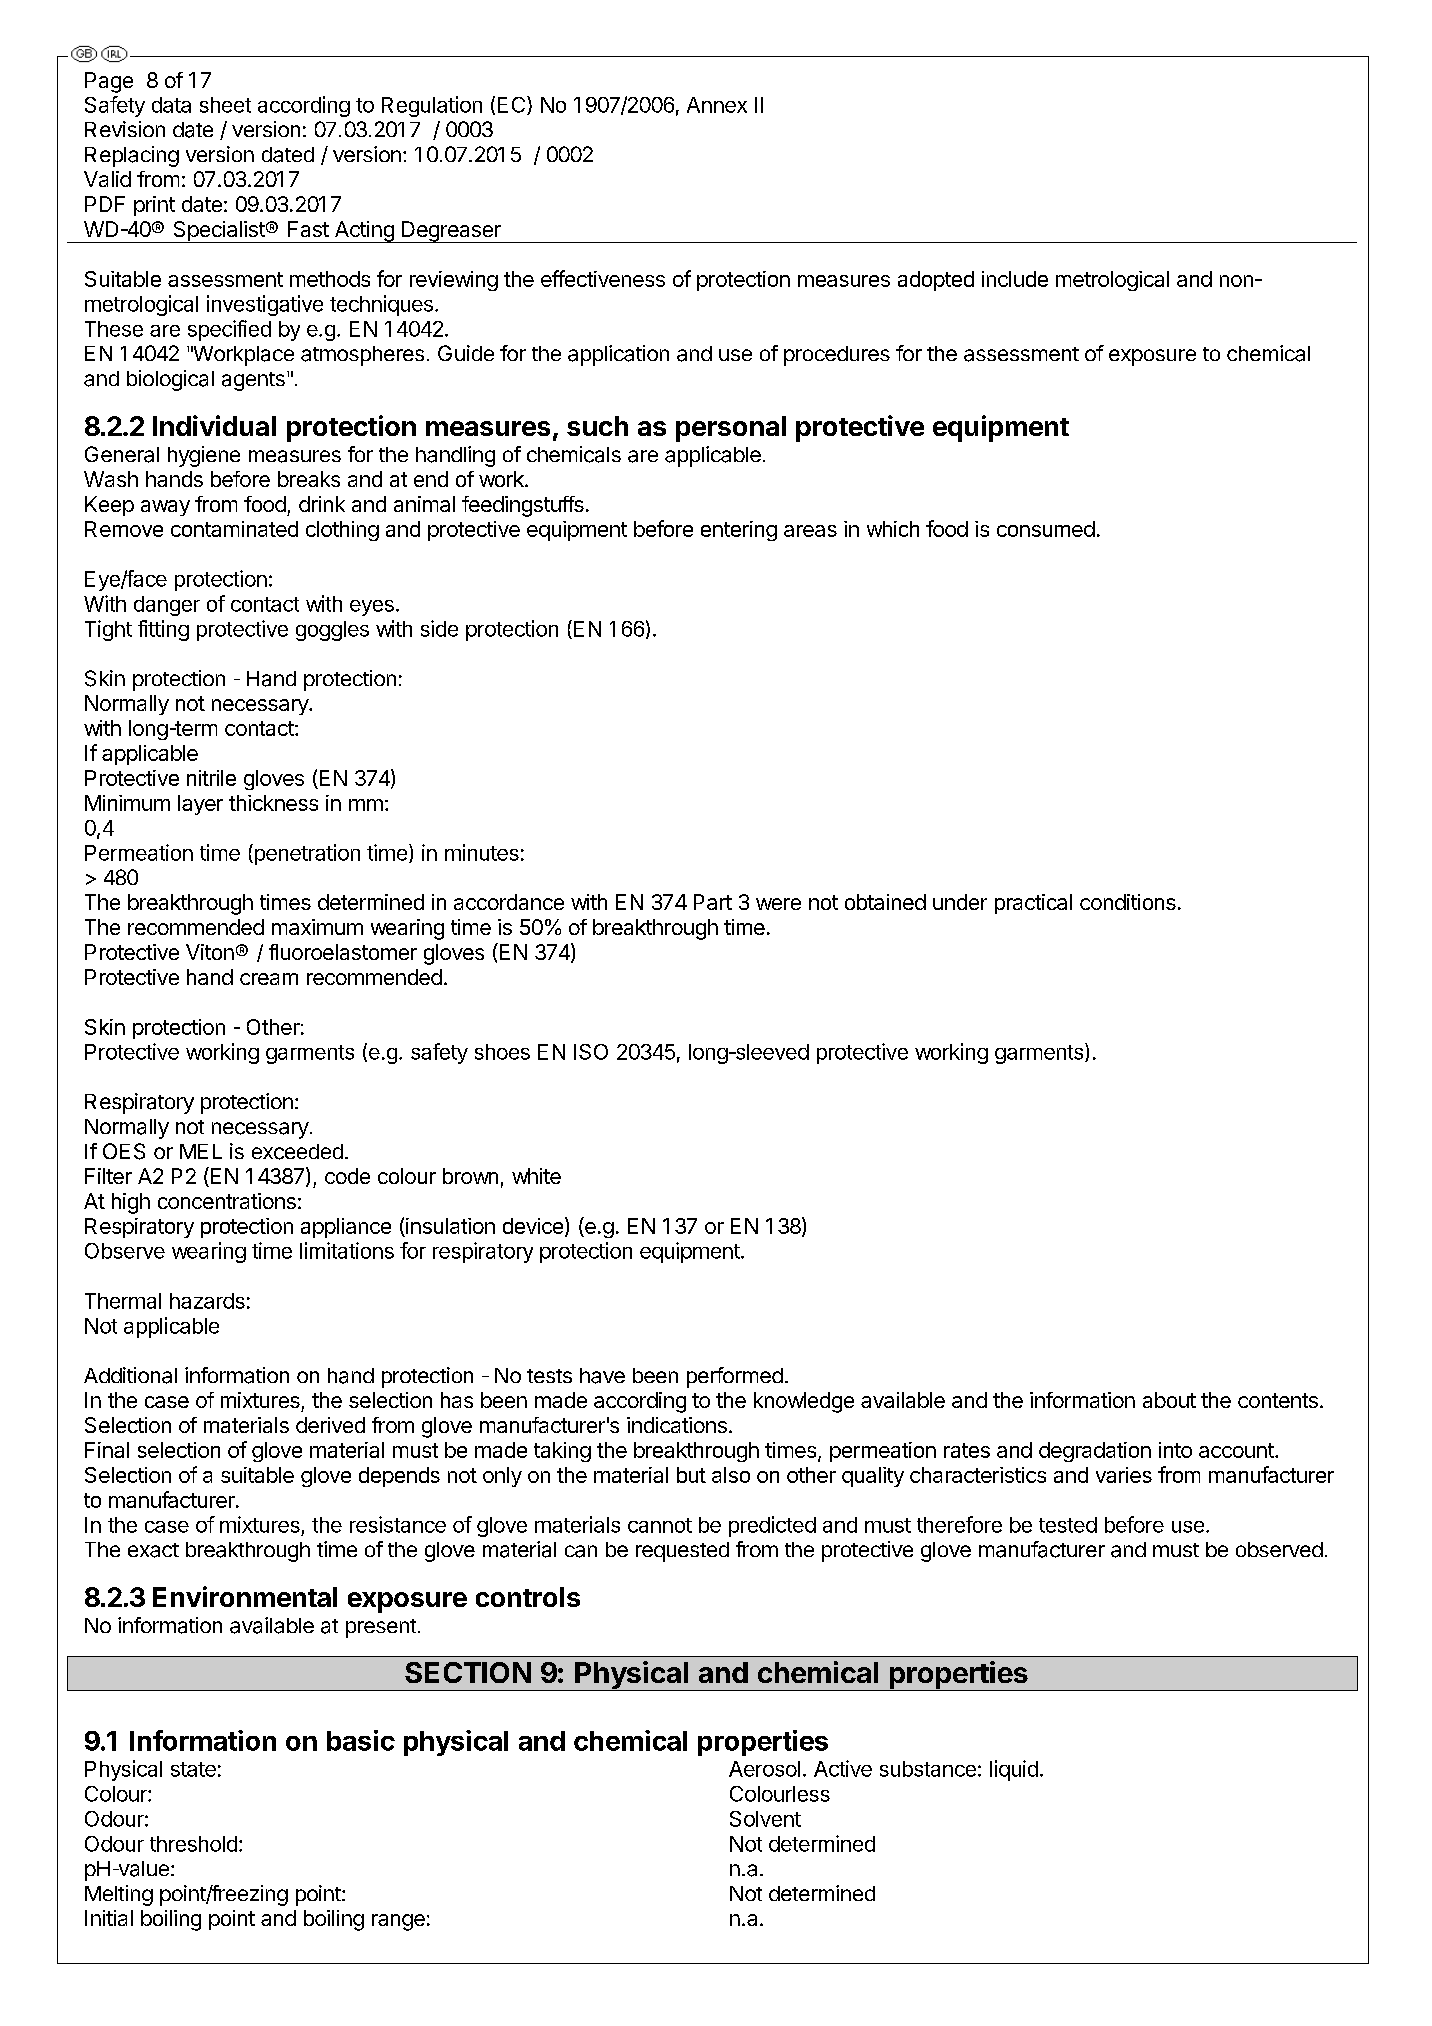  I want to click on sheet, so click(225, 105).
